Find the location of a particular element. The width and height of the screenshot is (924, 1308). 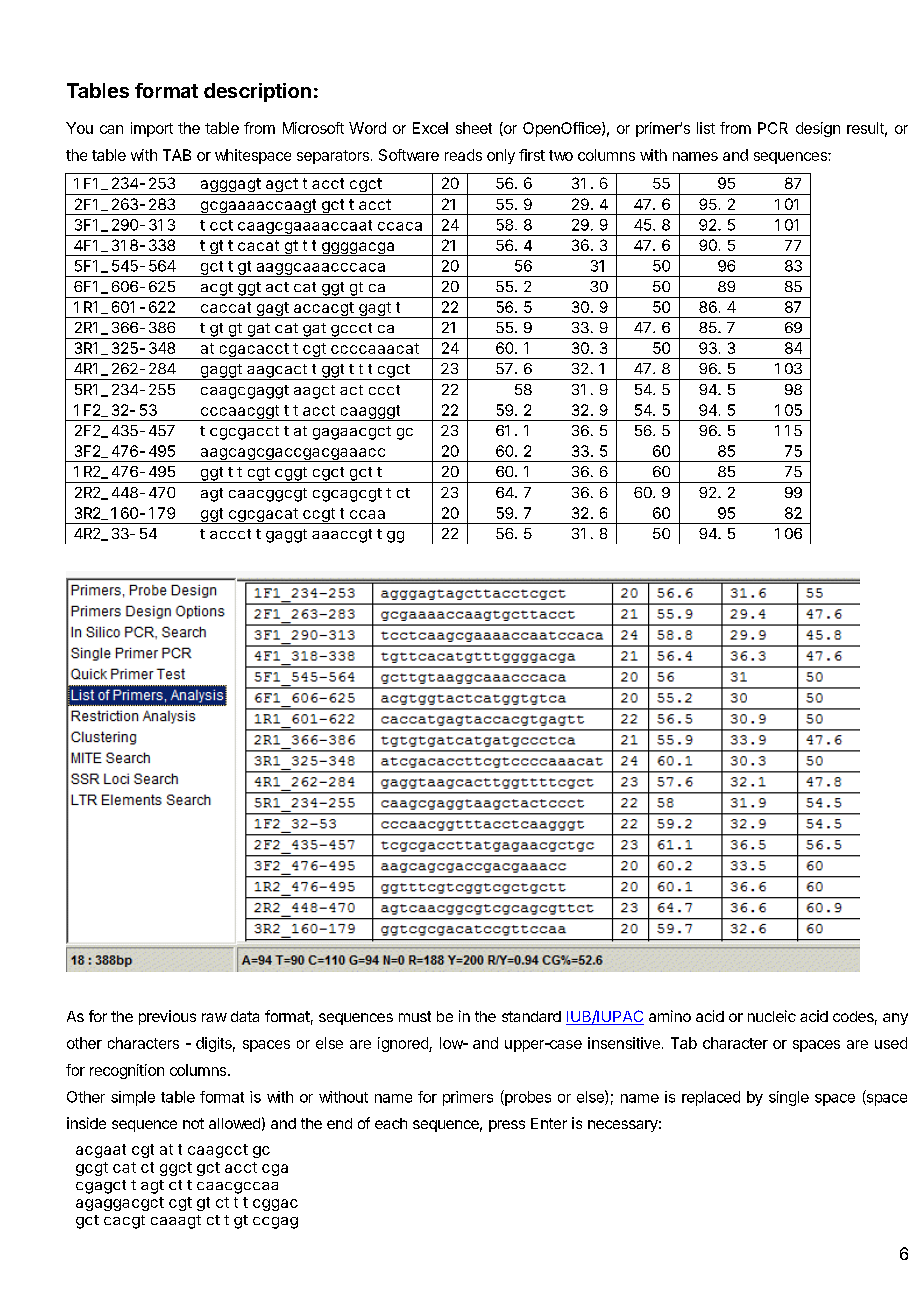

previous is located at coordinates (167, 1017).
